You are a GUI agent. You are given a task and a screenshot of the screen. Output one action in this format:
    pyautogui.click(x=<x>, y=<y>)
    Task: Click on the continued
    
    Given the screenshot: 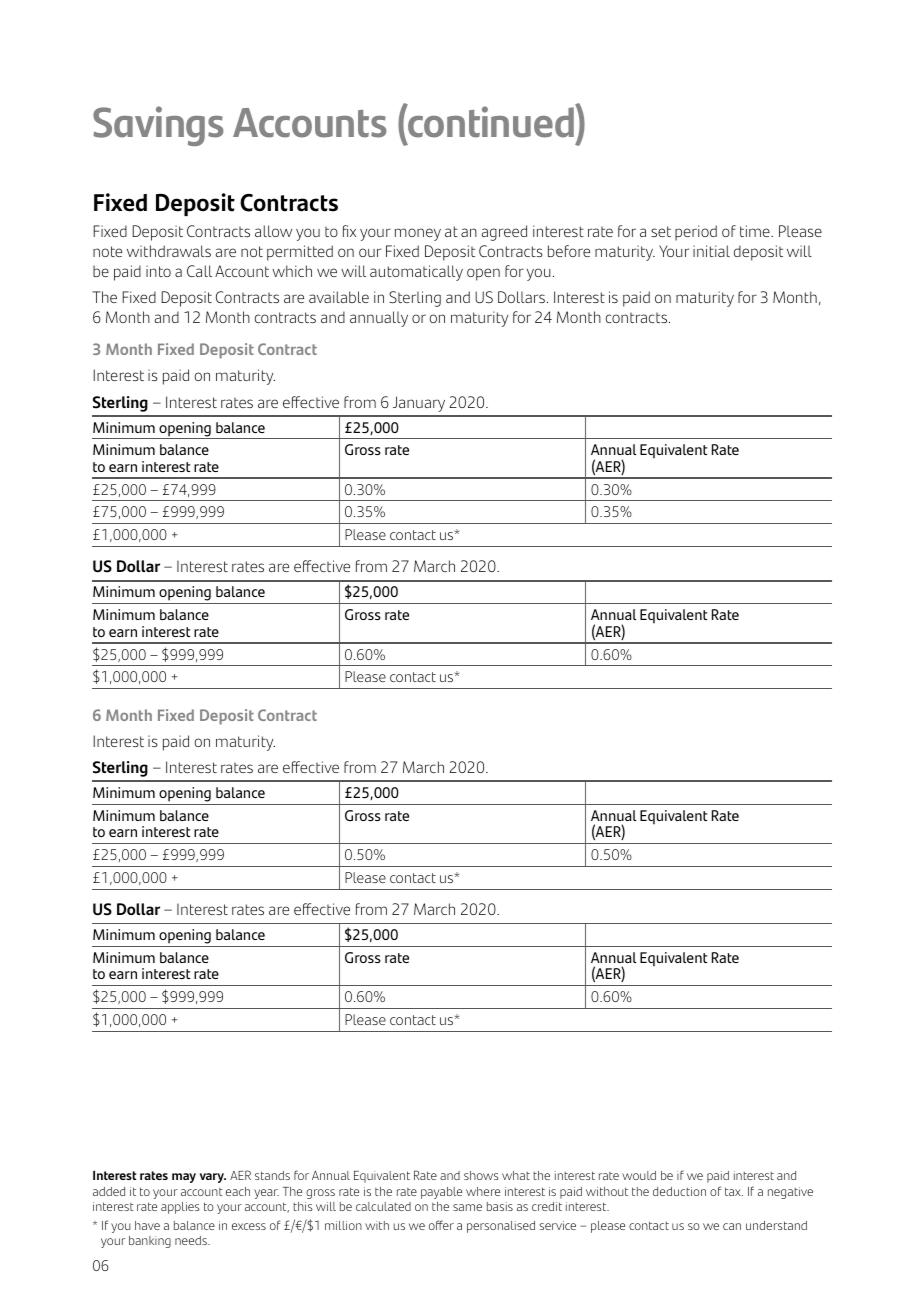 What is the action you would take?
    pyautogui.click(x=491, y=121)
